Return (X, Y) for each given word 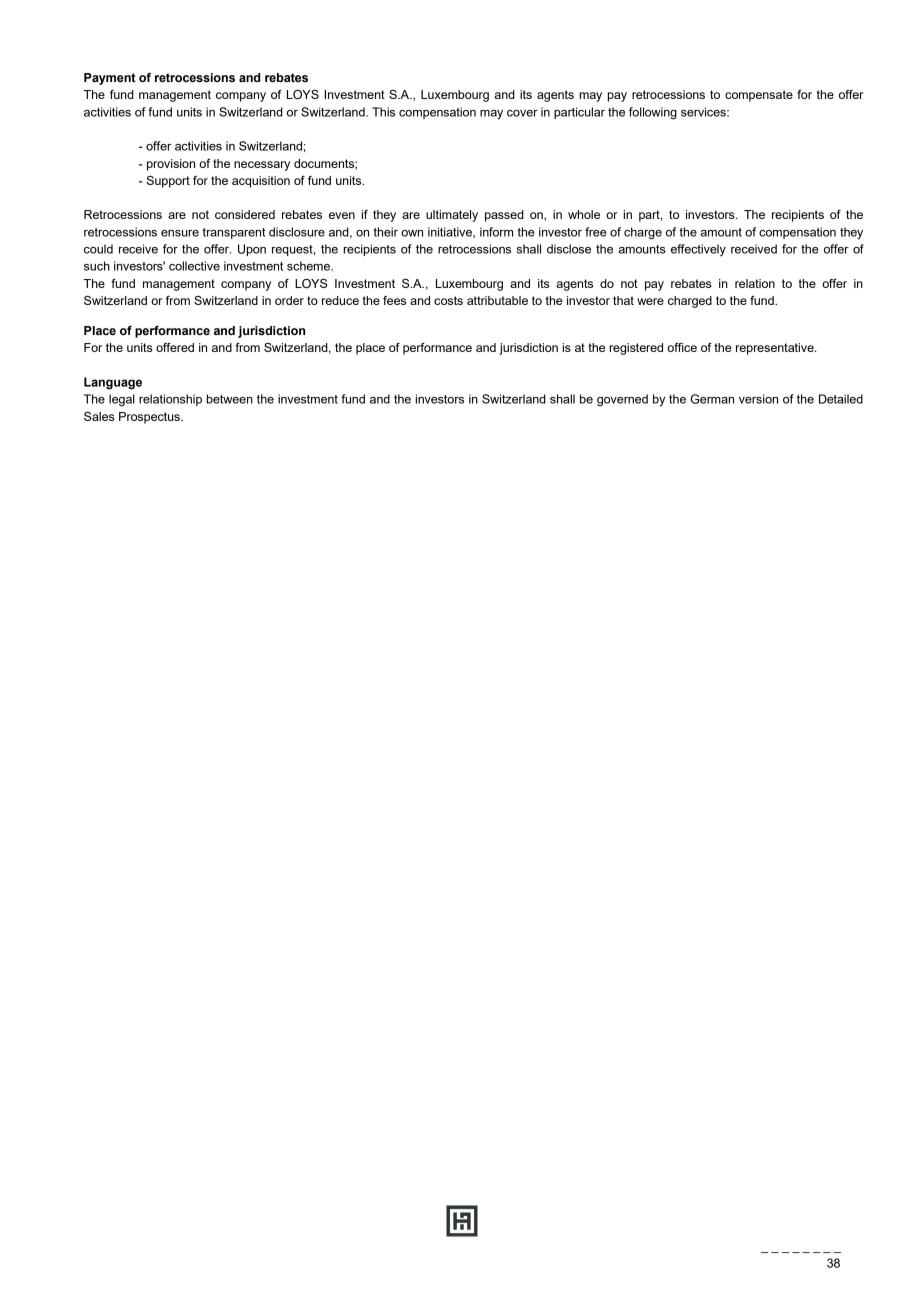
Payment (110, 79)
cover (522, 113)
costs (448, 300)
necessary (262, 166)
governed (622, 400)
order (289, 300)
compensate (759, 96)
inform (496, 232)
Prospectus (150, 418)
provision (171, 165)
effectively (698, 250)
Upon (252, 250)
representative (776, 349)
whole (584, 214)
